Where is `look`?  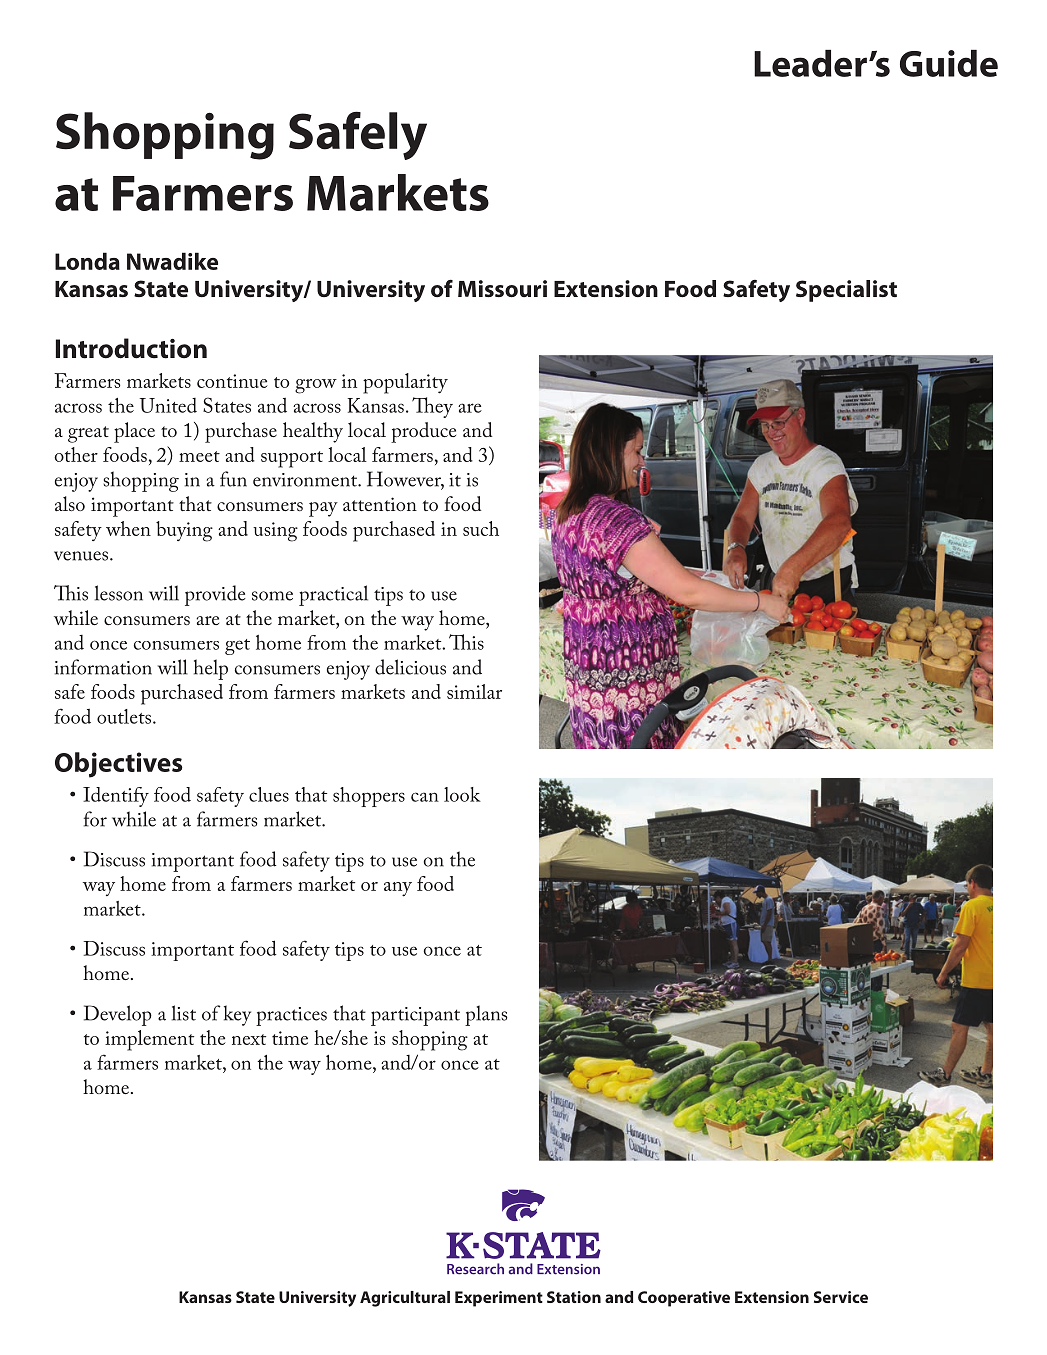
look is located at coordinates (462, 794).
